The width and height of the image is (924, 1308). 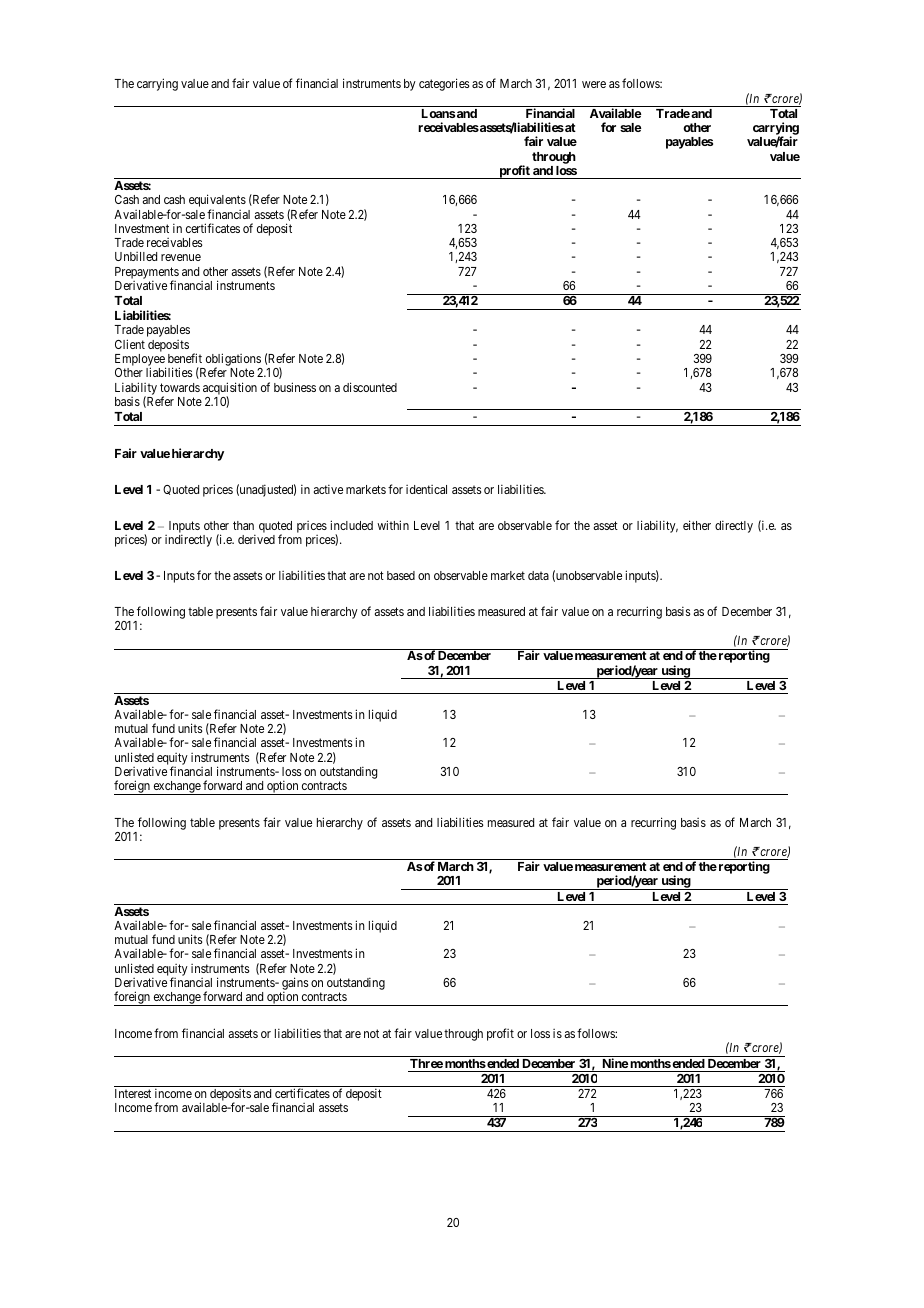 What do you see at coordinates (133, 1093) in the image?
I see `Interest` at bounding box center [133, 1093].
